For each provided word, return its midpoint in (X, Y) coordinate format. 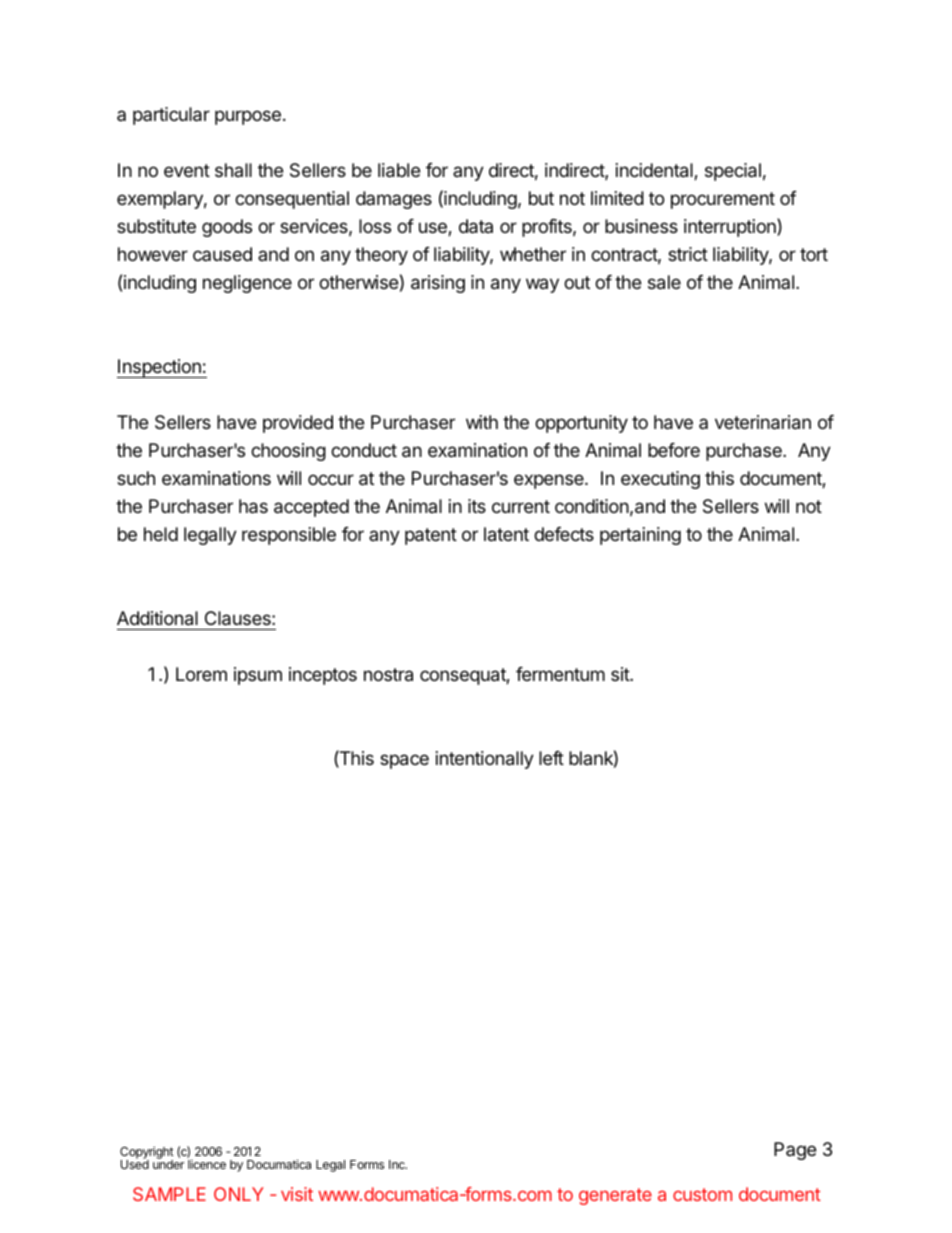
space (404, 761)
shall (233, 170)
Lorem (201, 674)
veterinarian (763, 422)
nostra (388, 675)
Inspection (160, 368)
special (733, 172)
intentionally (485, 760)
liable (399, 170)
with (482, 422)
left (551, 758)
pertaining (640, 536)
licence (207, 1164)
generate (615, 1196)
